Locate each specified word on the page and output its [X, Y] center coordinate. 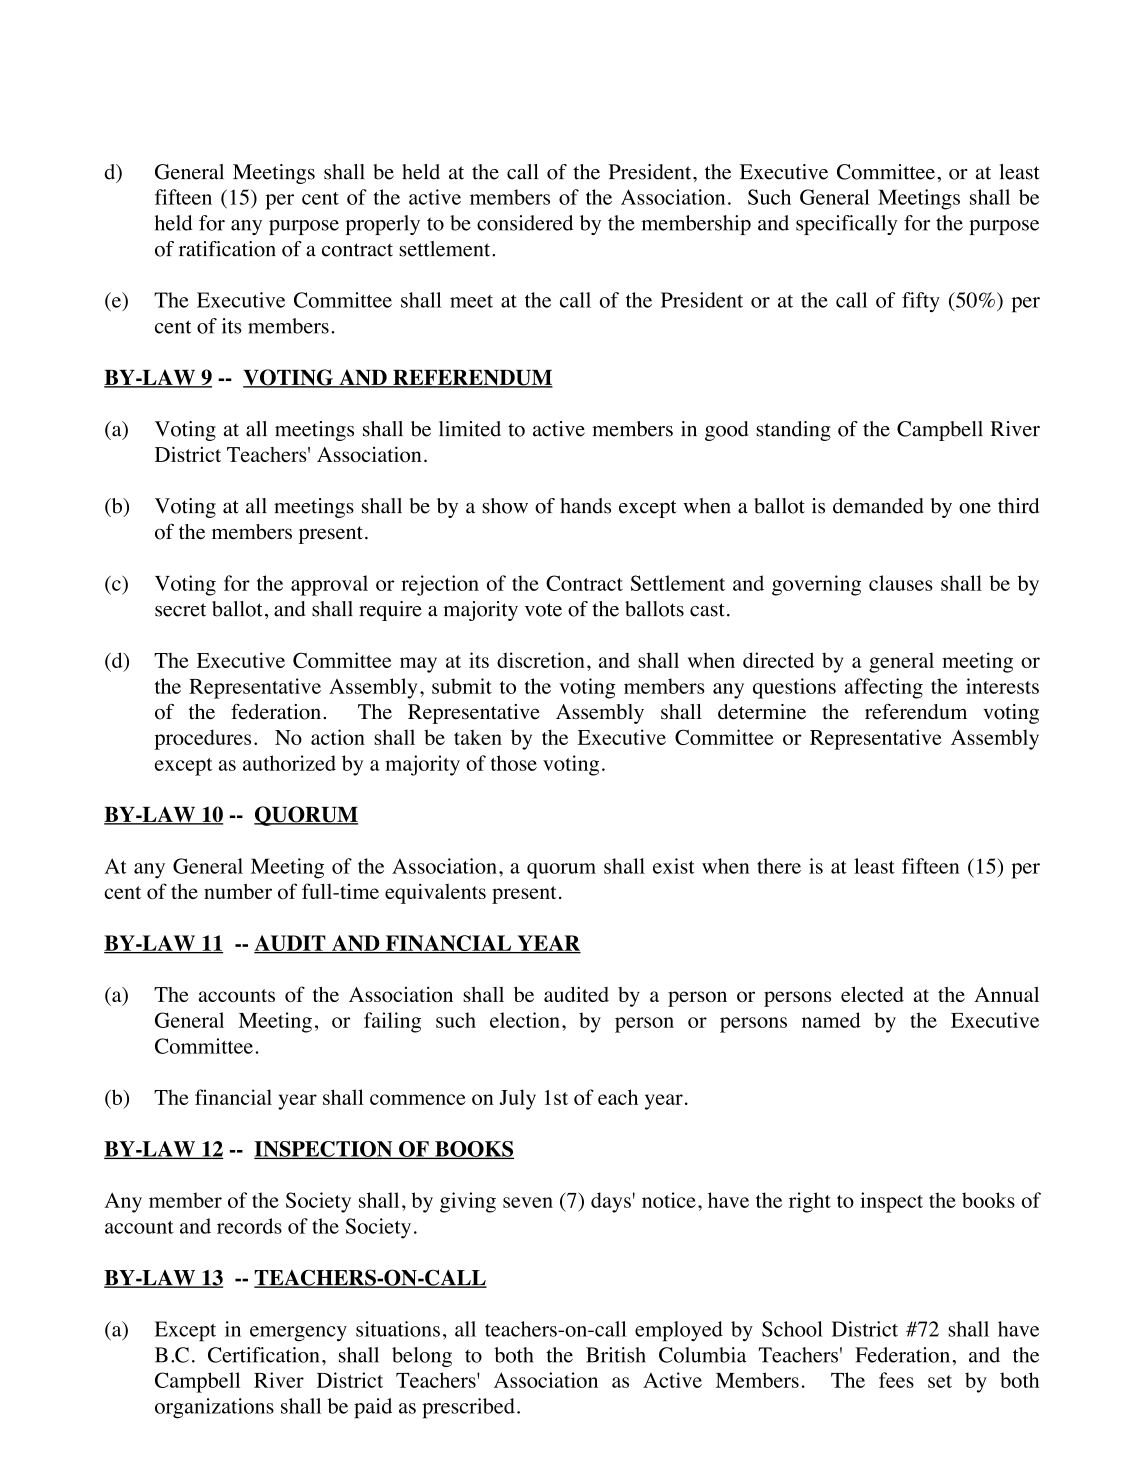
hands [586, 506]
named [831, 1020]
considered [525, 223]
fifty [921, 302]
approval [329, 585]
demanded [878, 506]
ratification [227, 249]
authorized [289, 763]
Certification [263, 1355]
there [779, 866]
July [517, 1099]
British [616, 1355]
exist [674, 866]
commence [418, 1099]
